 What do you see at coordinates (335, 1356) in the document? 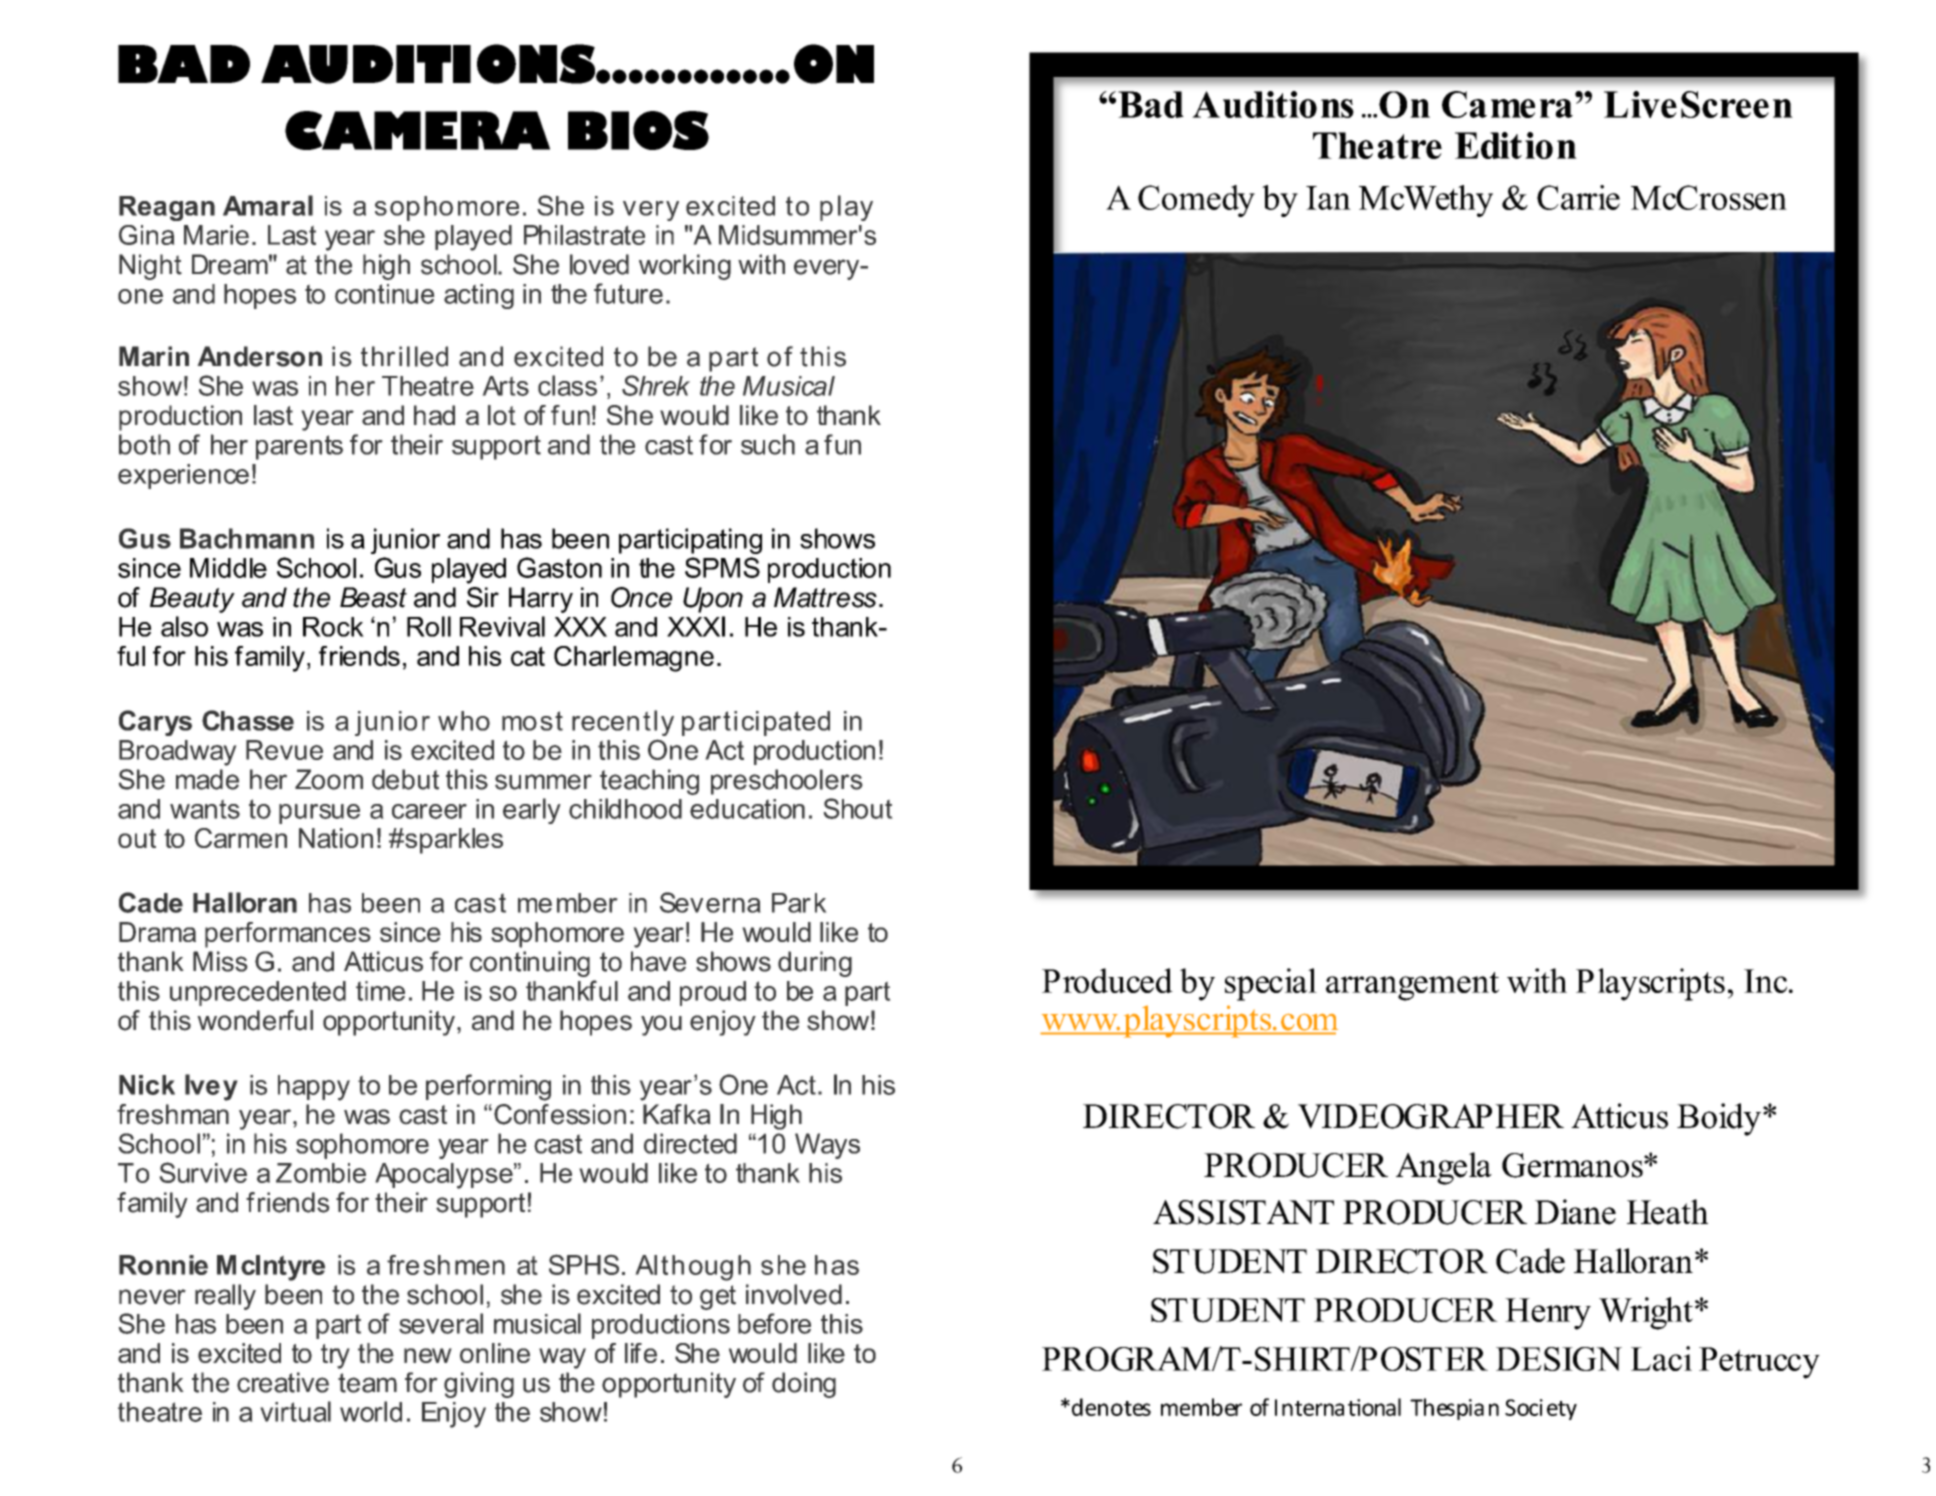
I see `try` at bounding box center [335, 1356].
